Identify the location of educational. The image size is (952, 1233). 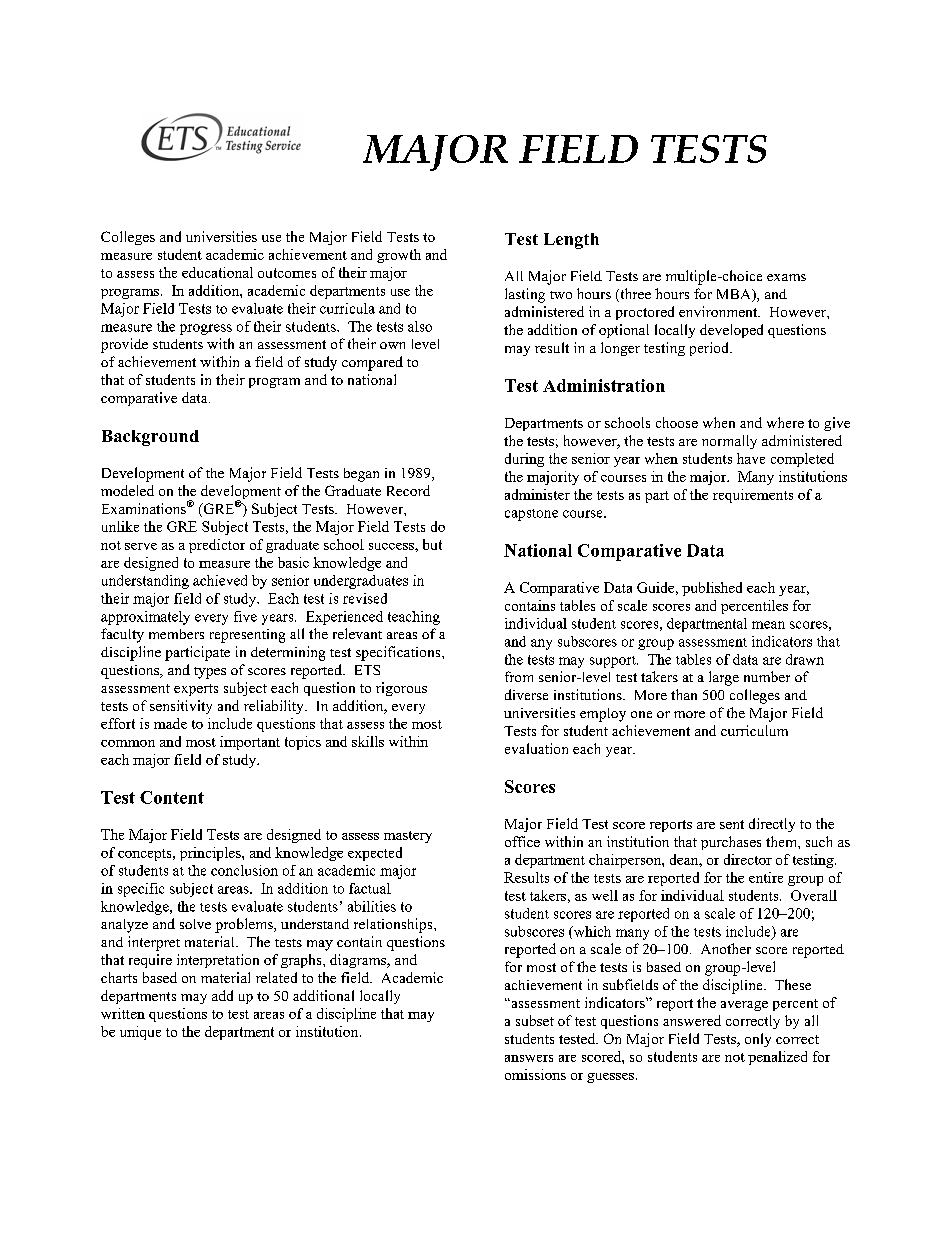
(217, 272).
